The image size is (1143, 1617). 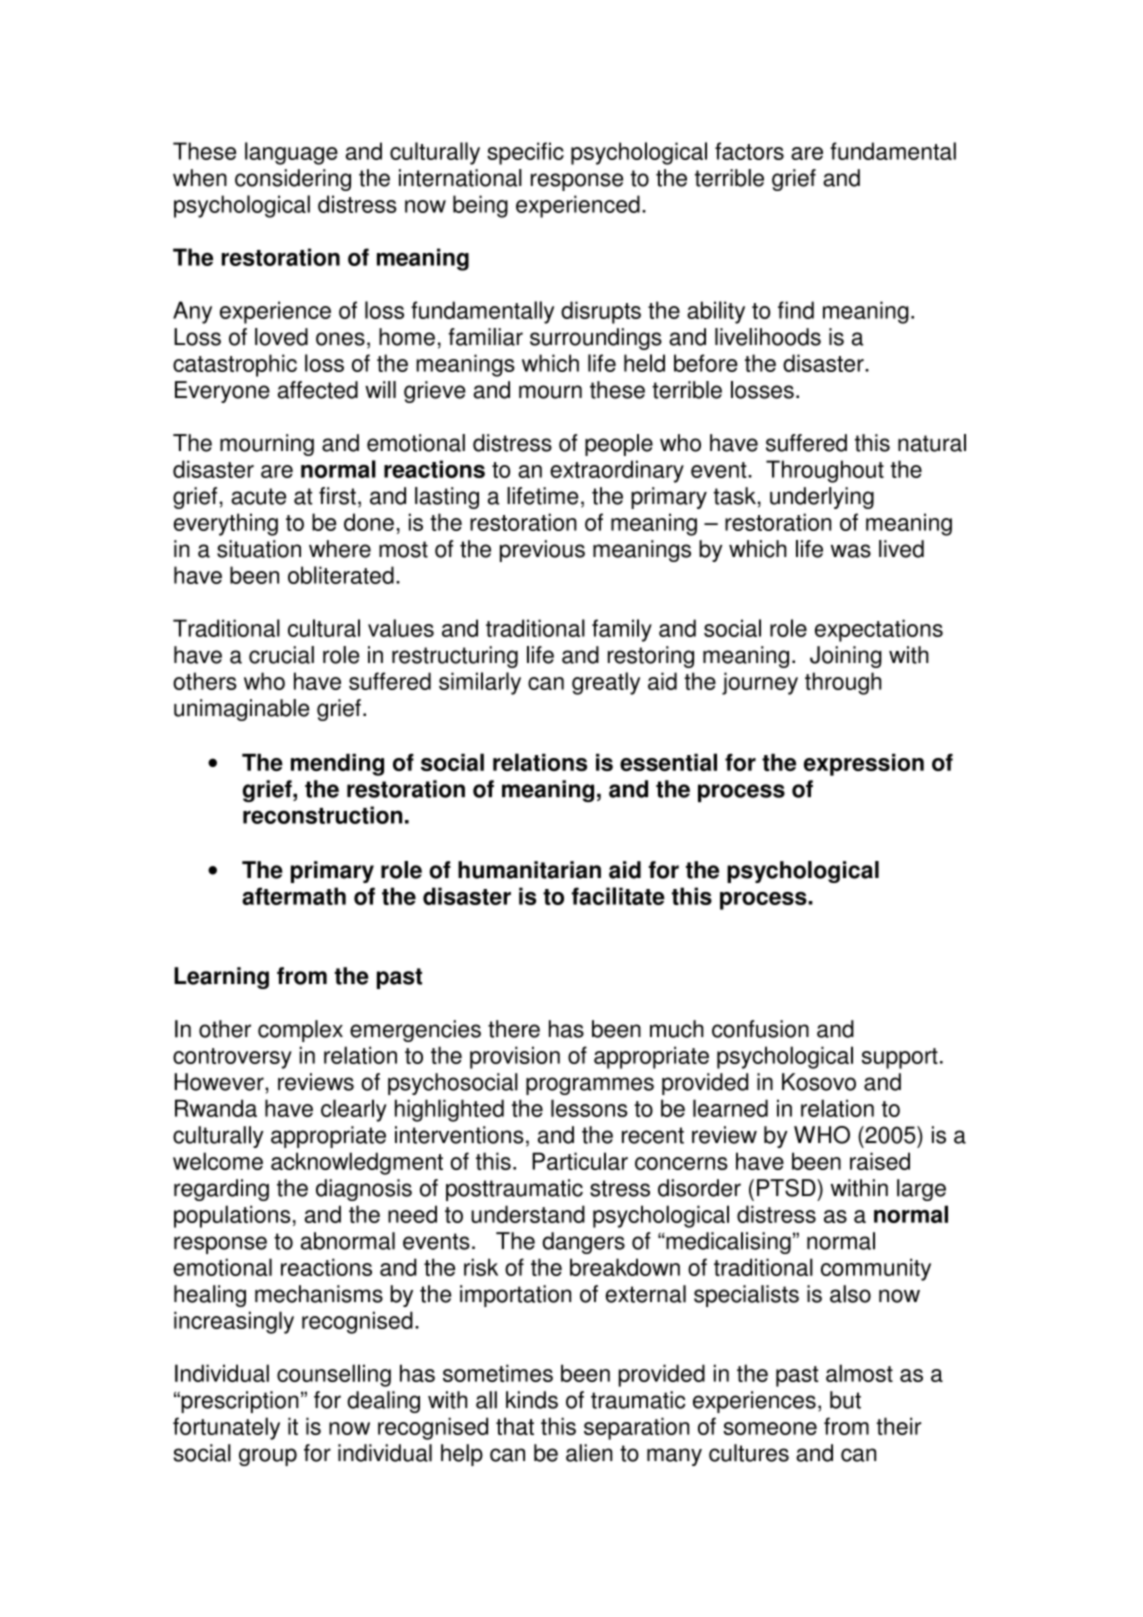 What do you see at coordinates (525, 153) in the page?
I see `specific` at bounding box center [525, 153].
